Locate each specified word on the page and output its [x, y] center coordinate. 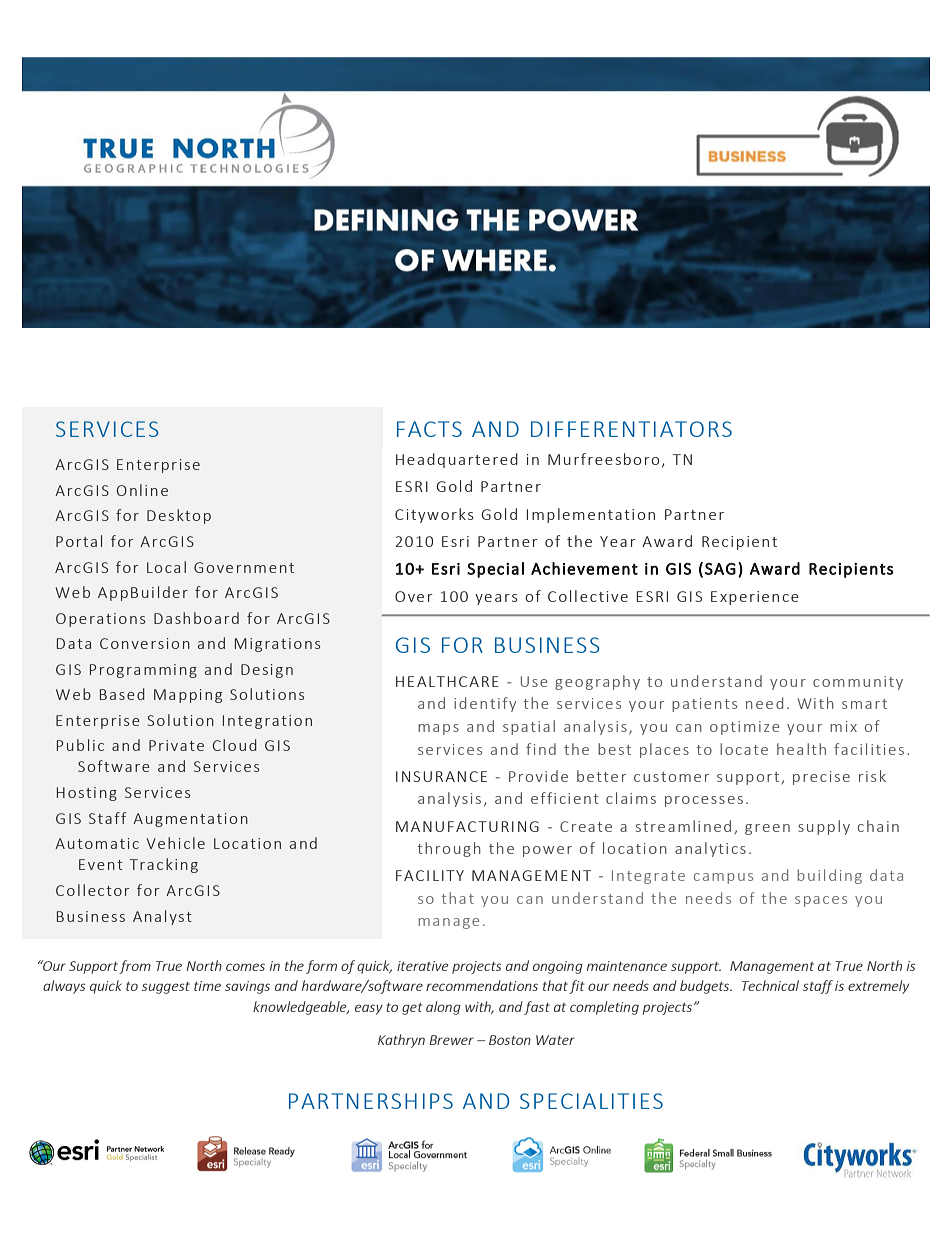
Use [534, 681]
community [858, 683]
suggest [166, 988]
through [449, 849]
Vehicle [176, 843]
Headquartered [457, 460]
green [767, 829]
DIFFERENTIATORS [631, 429]
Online [142, 490]
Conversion [145, 643]
